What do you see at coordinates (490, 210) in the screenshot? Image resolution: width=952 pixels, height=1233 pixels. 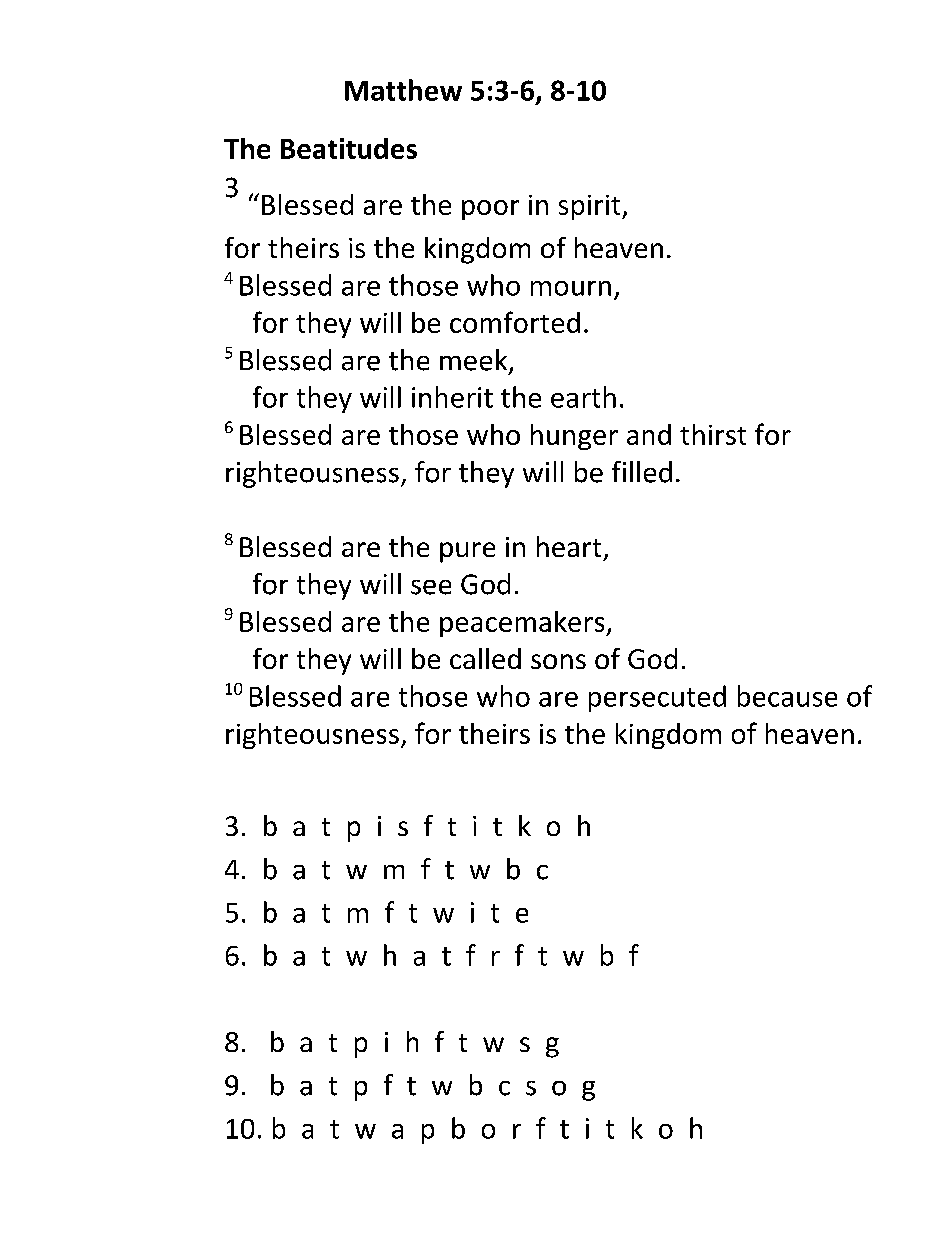 I see `poor` at bounding box center [490, 210].
